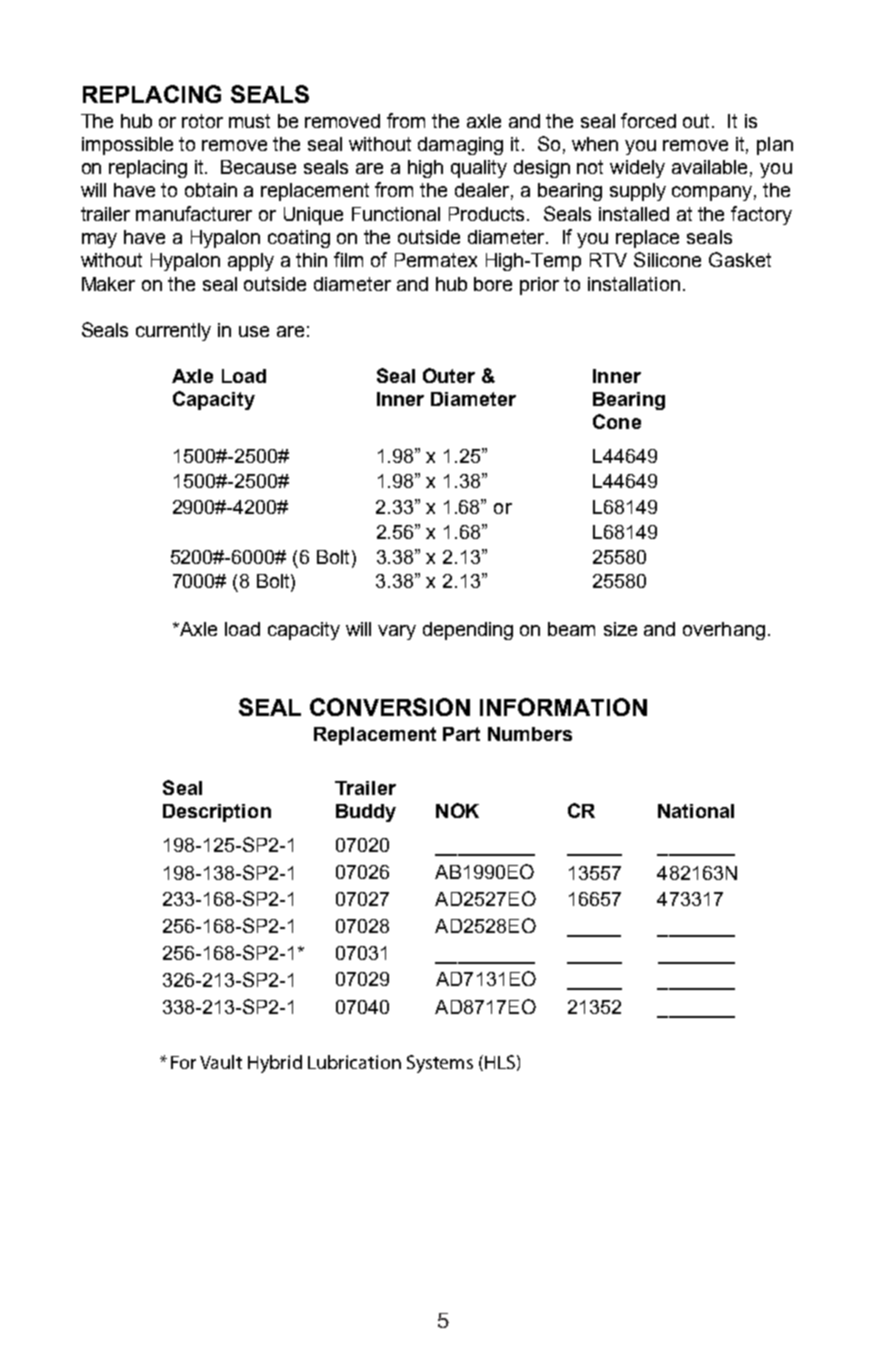 The image size is (887, 1372). What do you see at coordinates (648, 120) in the screenshot?
I see `forced` at bounding box center [648, 120].
